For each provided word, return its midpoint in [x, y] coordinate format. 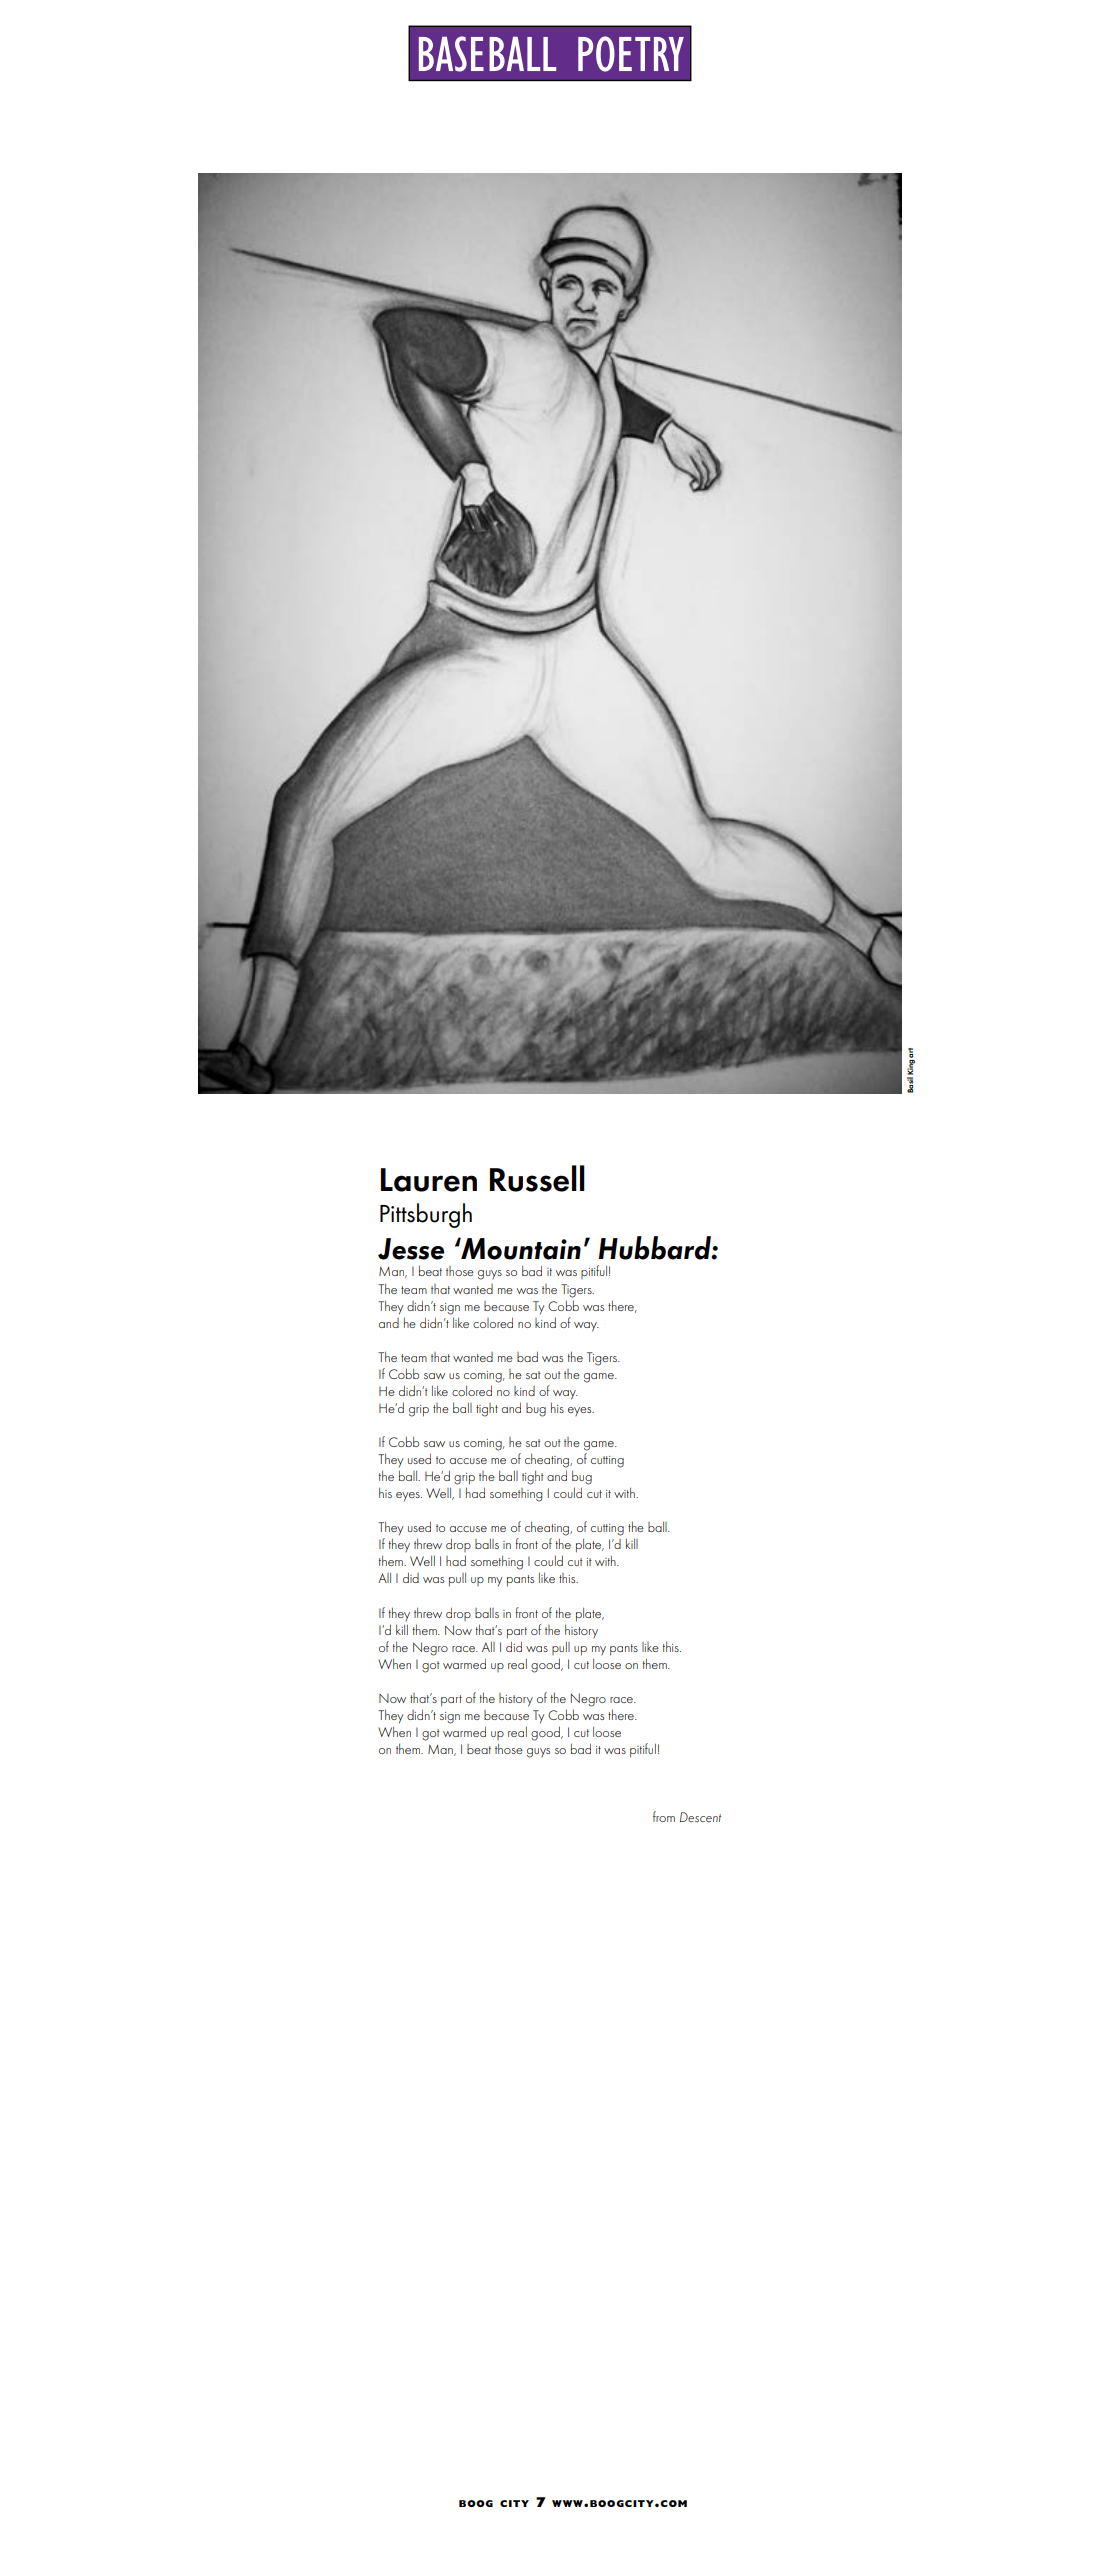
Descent [700, 1817]
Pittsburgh [426, 1215]
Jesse [411, 1249]
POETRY [631, 54]
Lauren [429, 1180]
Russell [537, 1178]
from [664, 1816]
